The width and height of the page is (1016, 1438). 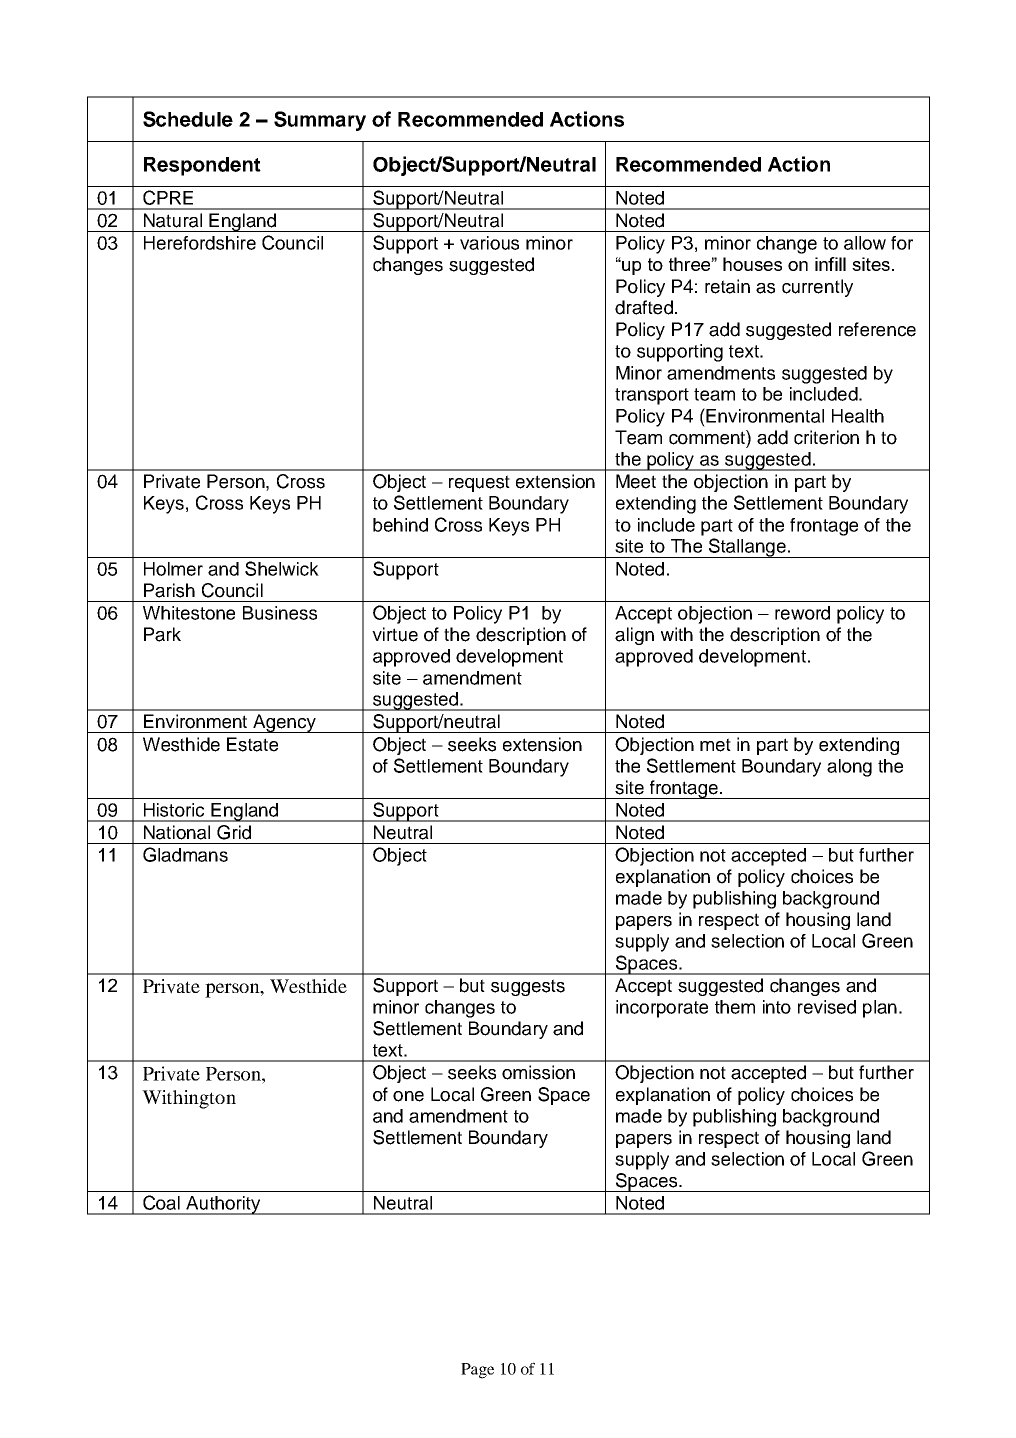 What do you see at coordinates (479, 483) in the page?
I see `request` at bounding box center [479, 483].
